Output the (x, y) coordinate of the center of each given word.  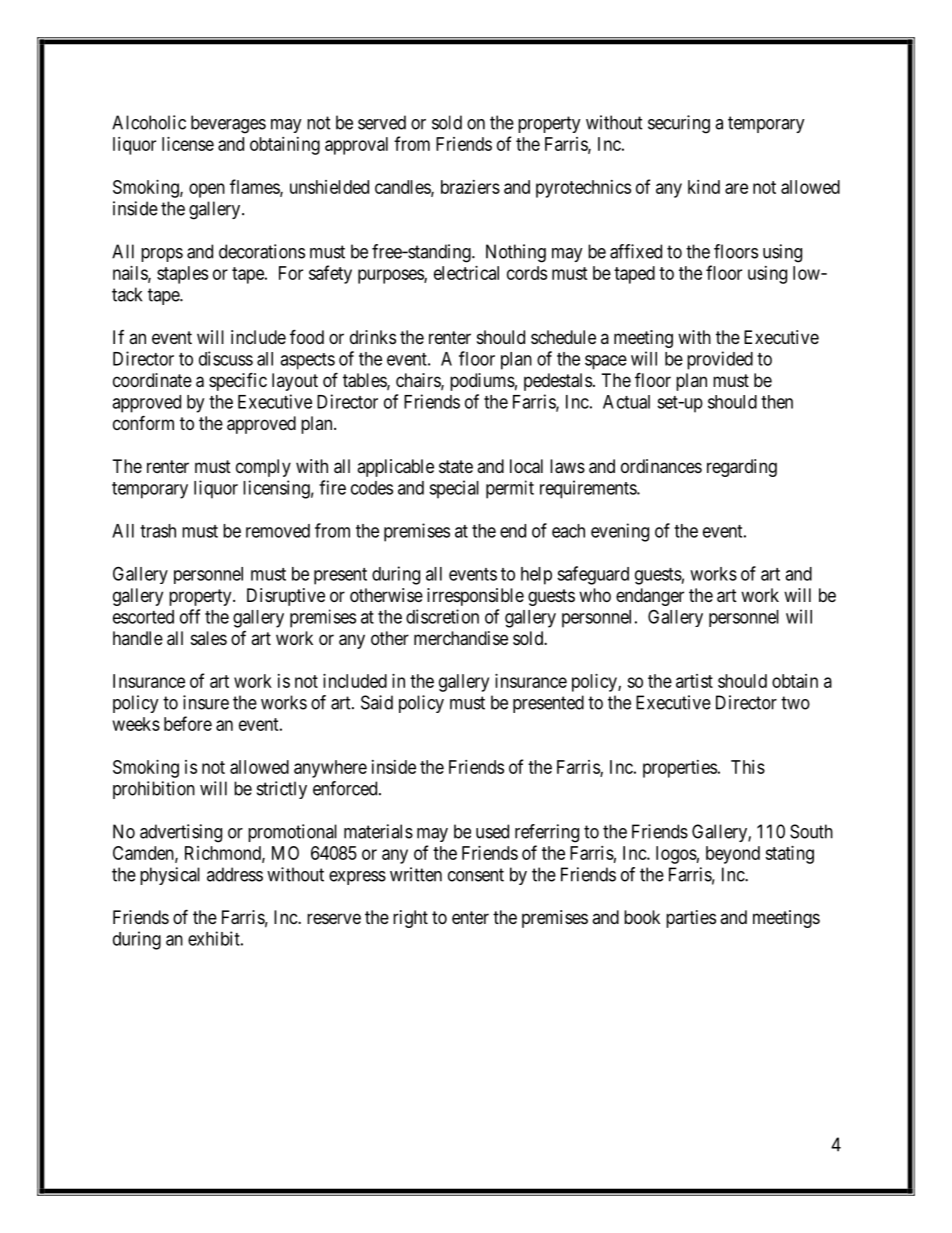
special (454, 489)
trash (158, 531)
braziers (470, 187)
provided (720, 360)
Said (377, 702)
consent (476, 875)
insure (206, 702)
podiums (482, 382)
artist (694, 681)
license (188, 144)
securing (679, 124)
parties (691, 919)
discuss (226, 358)
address (235, 874)
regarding (742, 468)
